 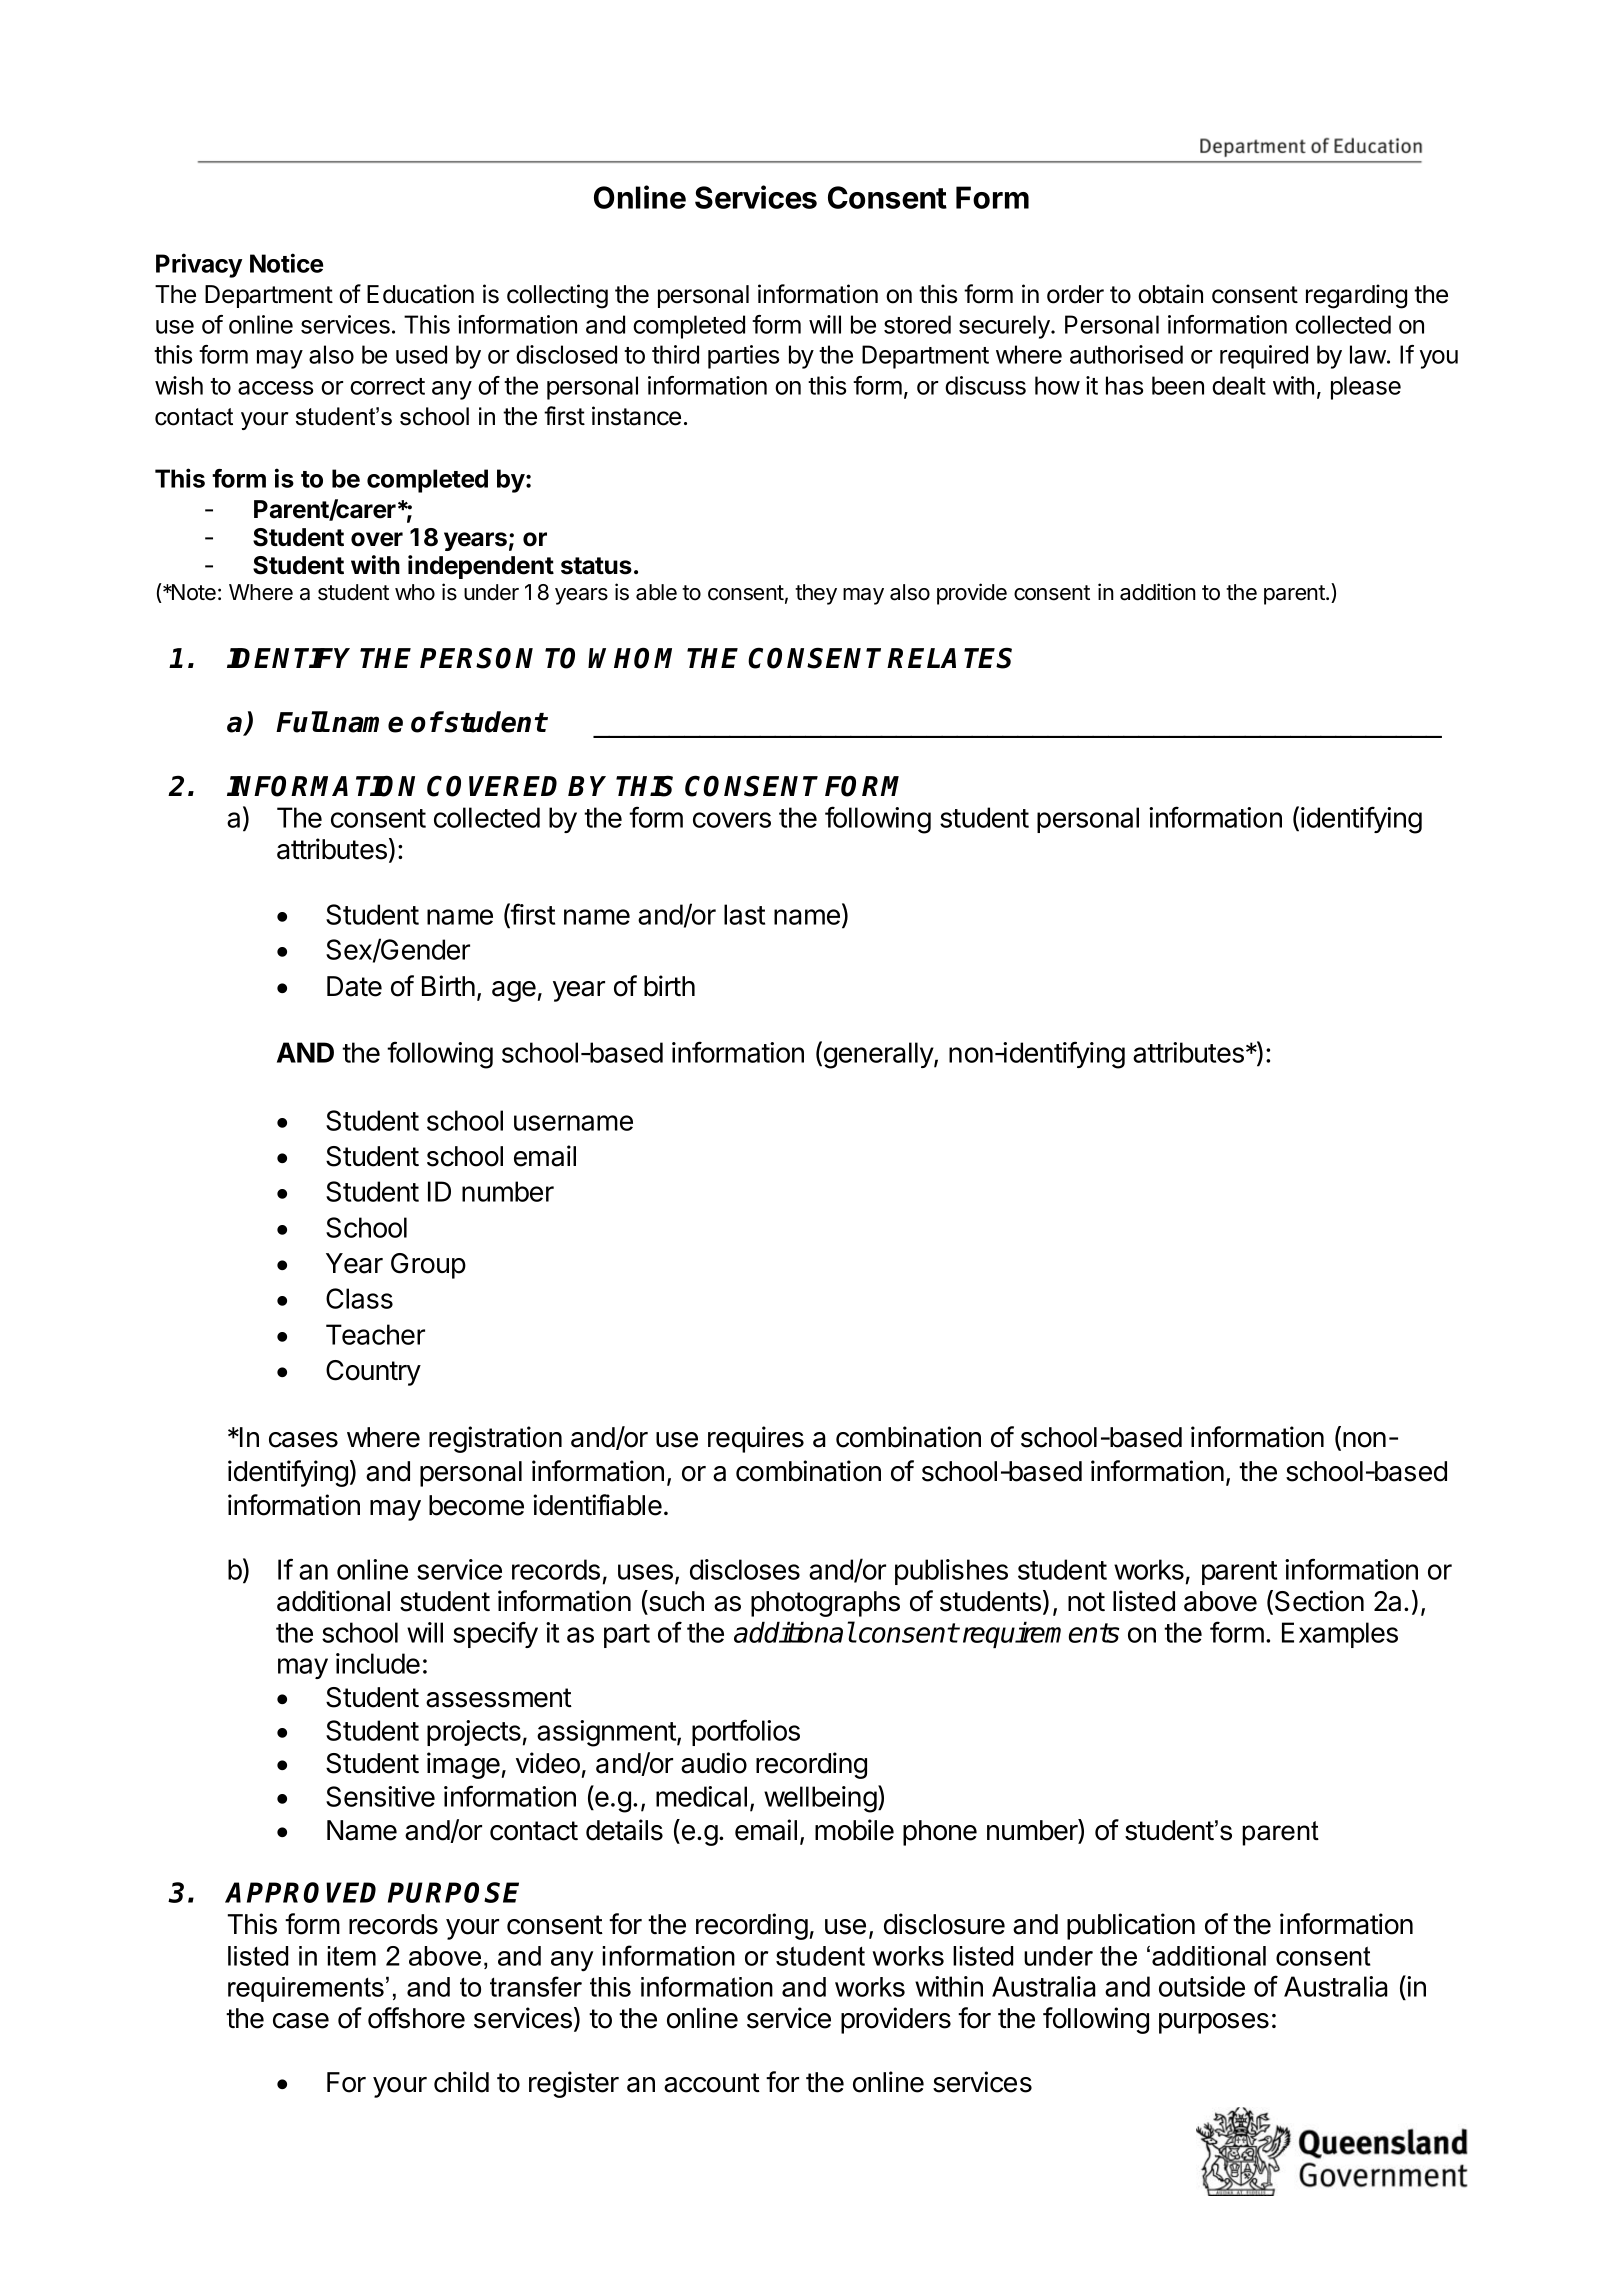 What do you see at coordinates (286, 263) in the page?
I see `Notice` at bounding box center [286, 263].
